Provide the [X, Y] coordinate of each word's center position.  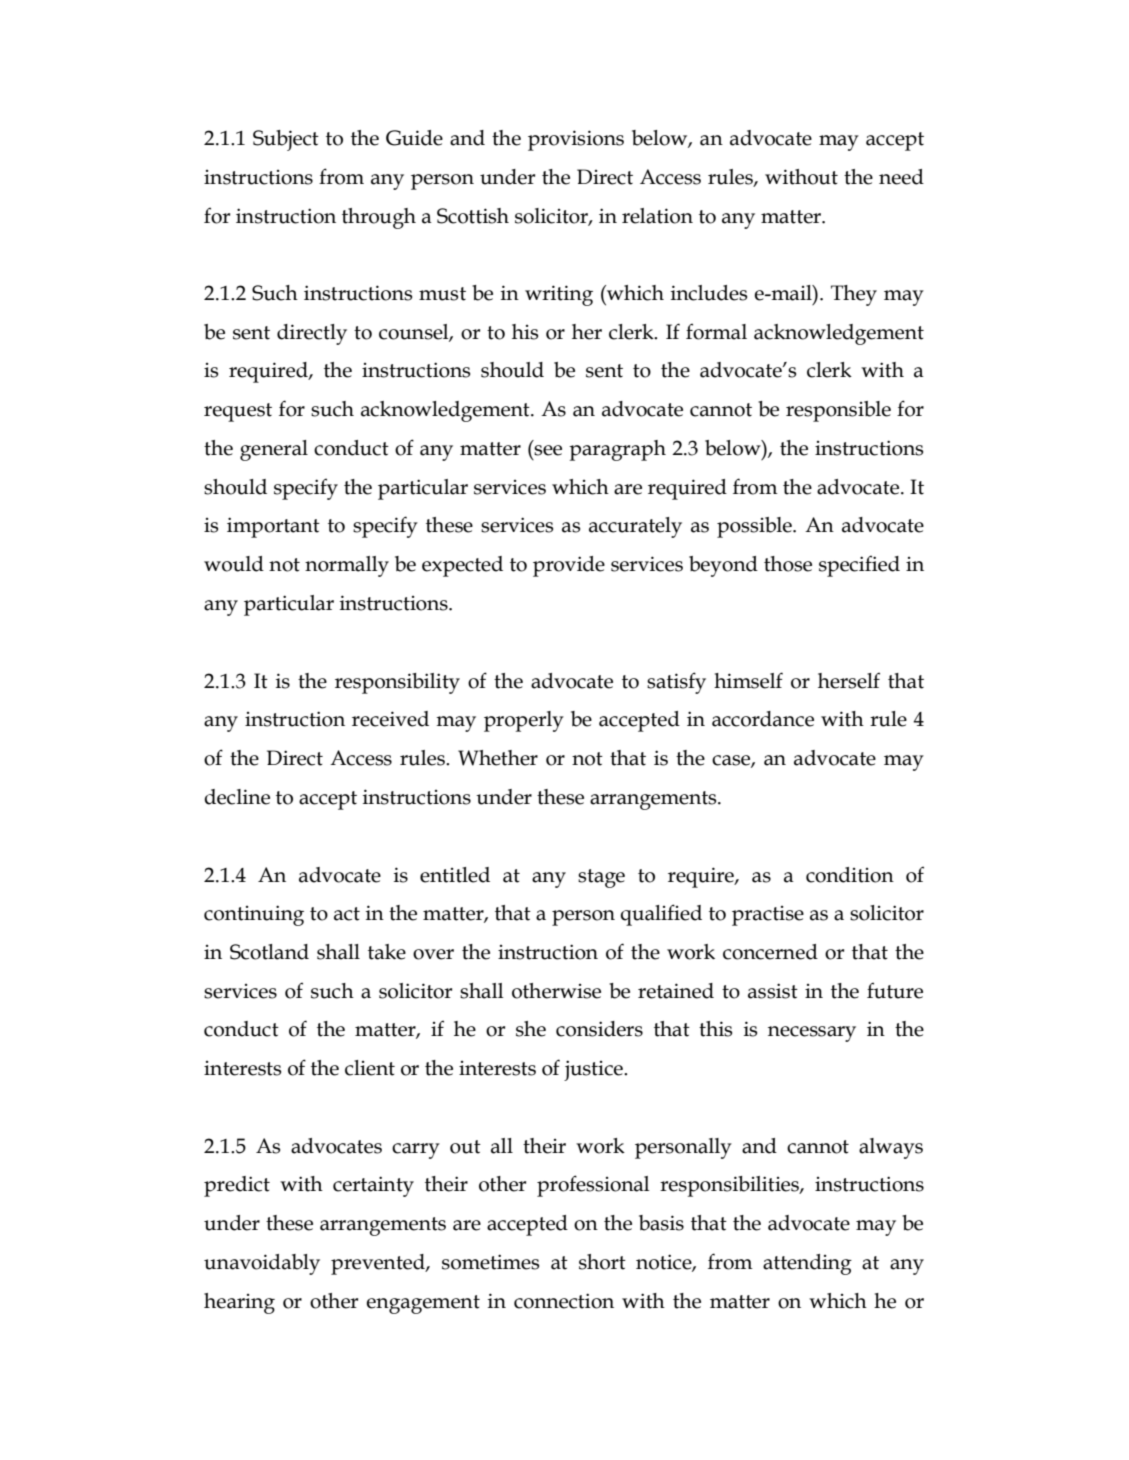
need [901, 177]
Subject [286, 140]
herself [849, 680]
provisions [576, 140]
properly [524, 721]
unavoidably [262, 1264]
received [390, 719]
